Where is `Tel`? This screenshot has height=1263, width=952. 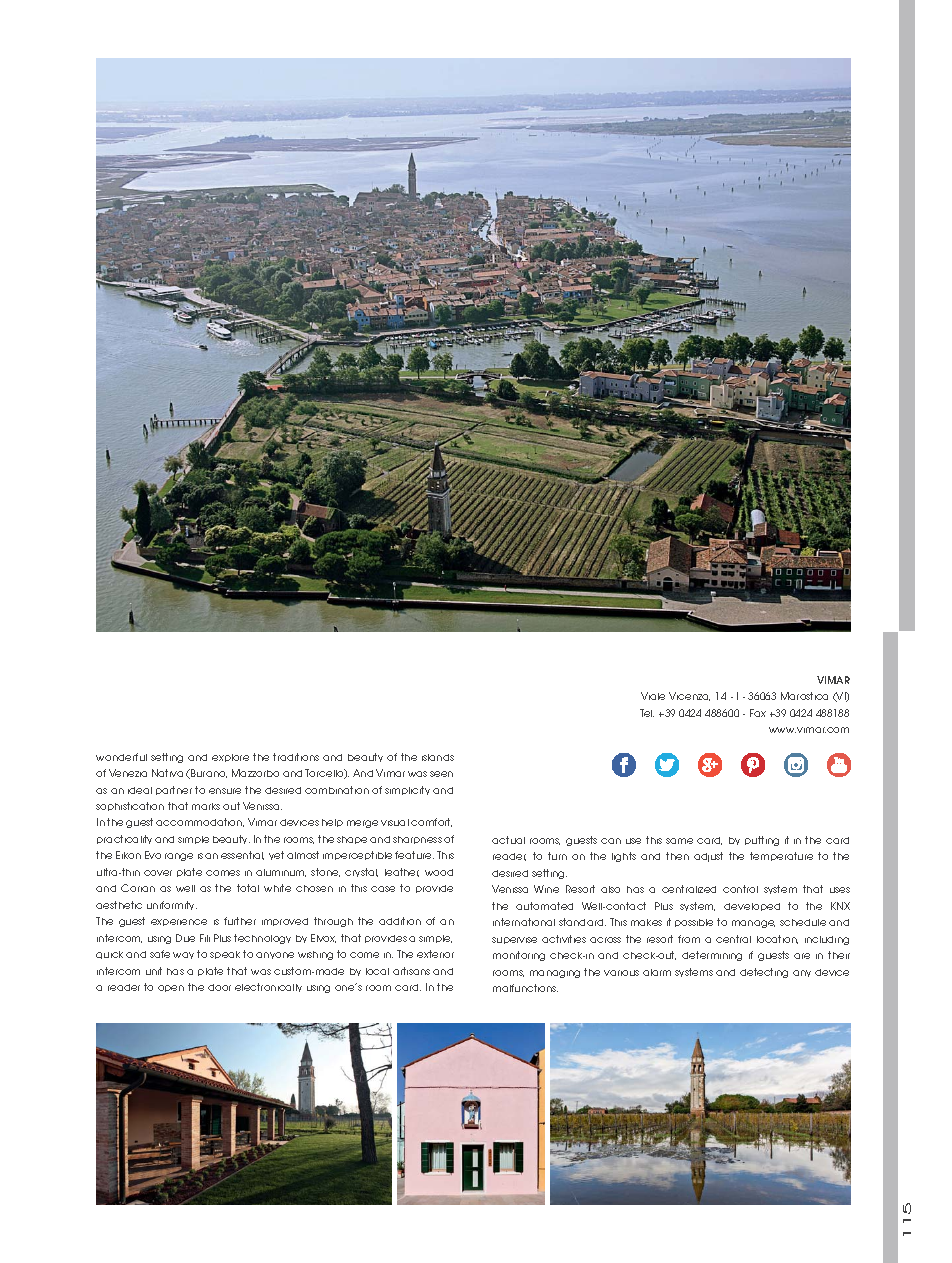 Tel is located at coordinates (647, 713).
